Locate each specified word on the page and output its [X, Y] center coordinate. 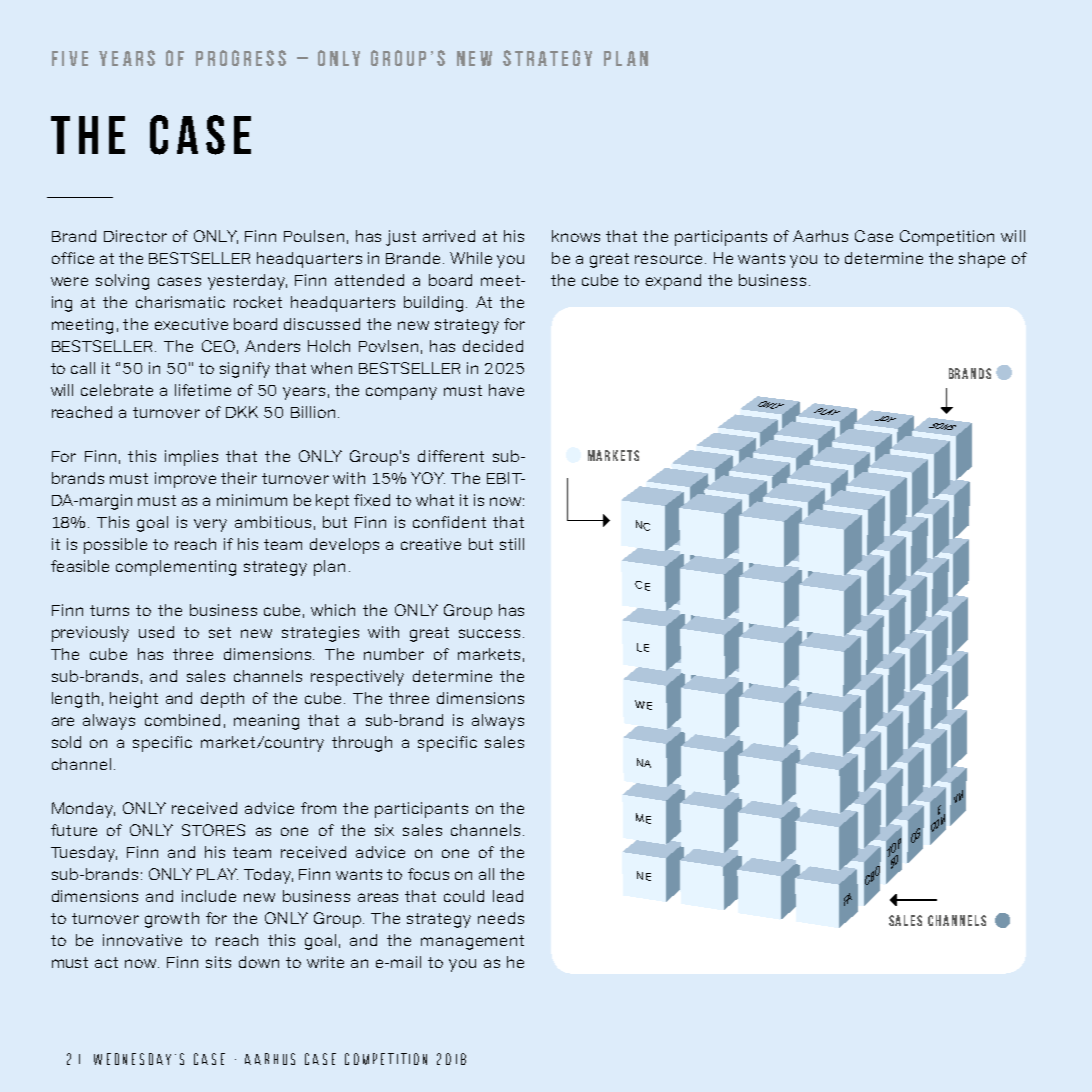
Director [135, 236]
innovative [142, 940]
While [471, 258]
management [472, 942]
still [512, 544]
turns [109, 610]
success [489, 633]
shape [982, 260]
